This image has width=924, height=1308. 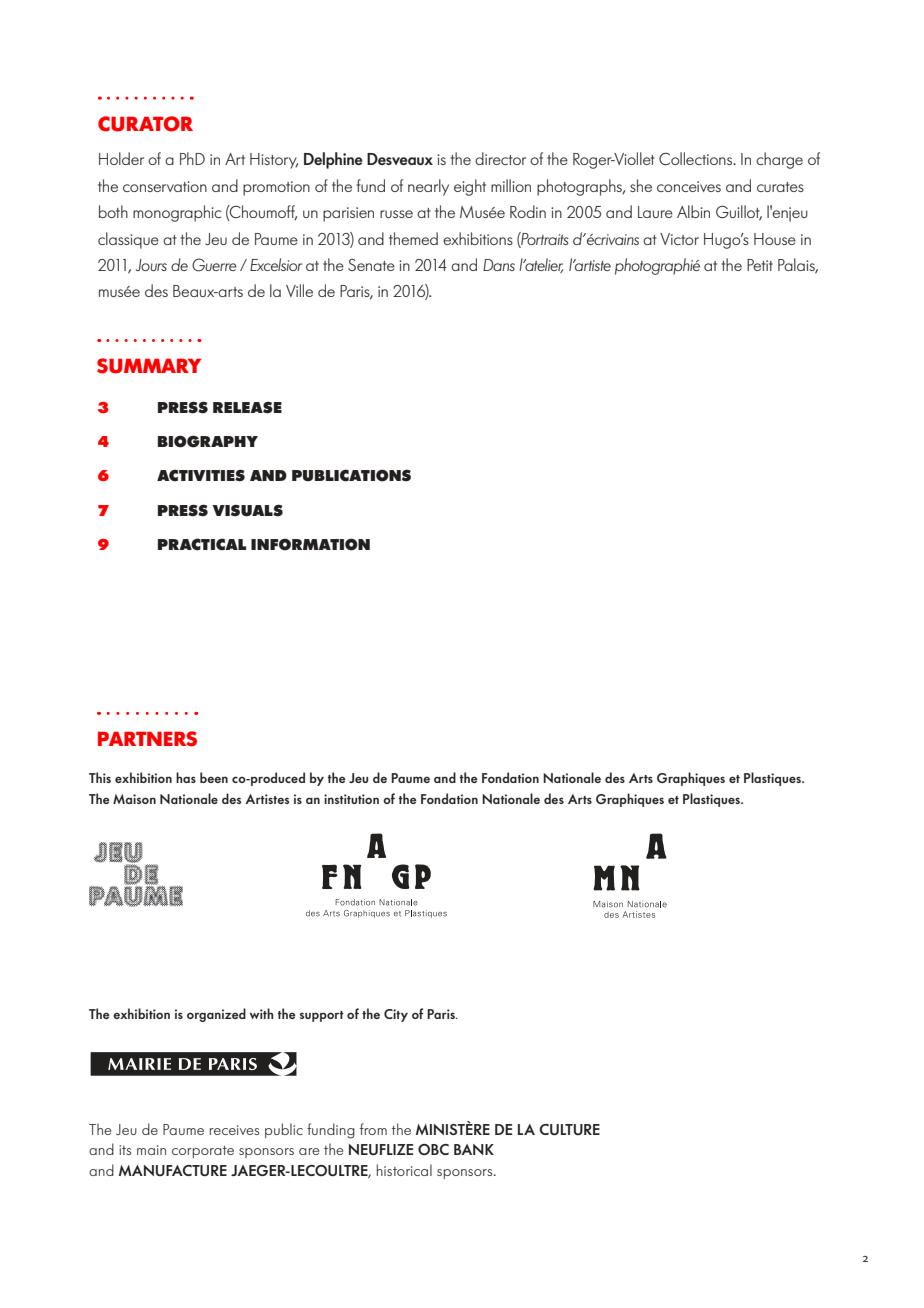 I want to click on corporate, so click(x=203, y=1152).
